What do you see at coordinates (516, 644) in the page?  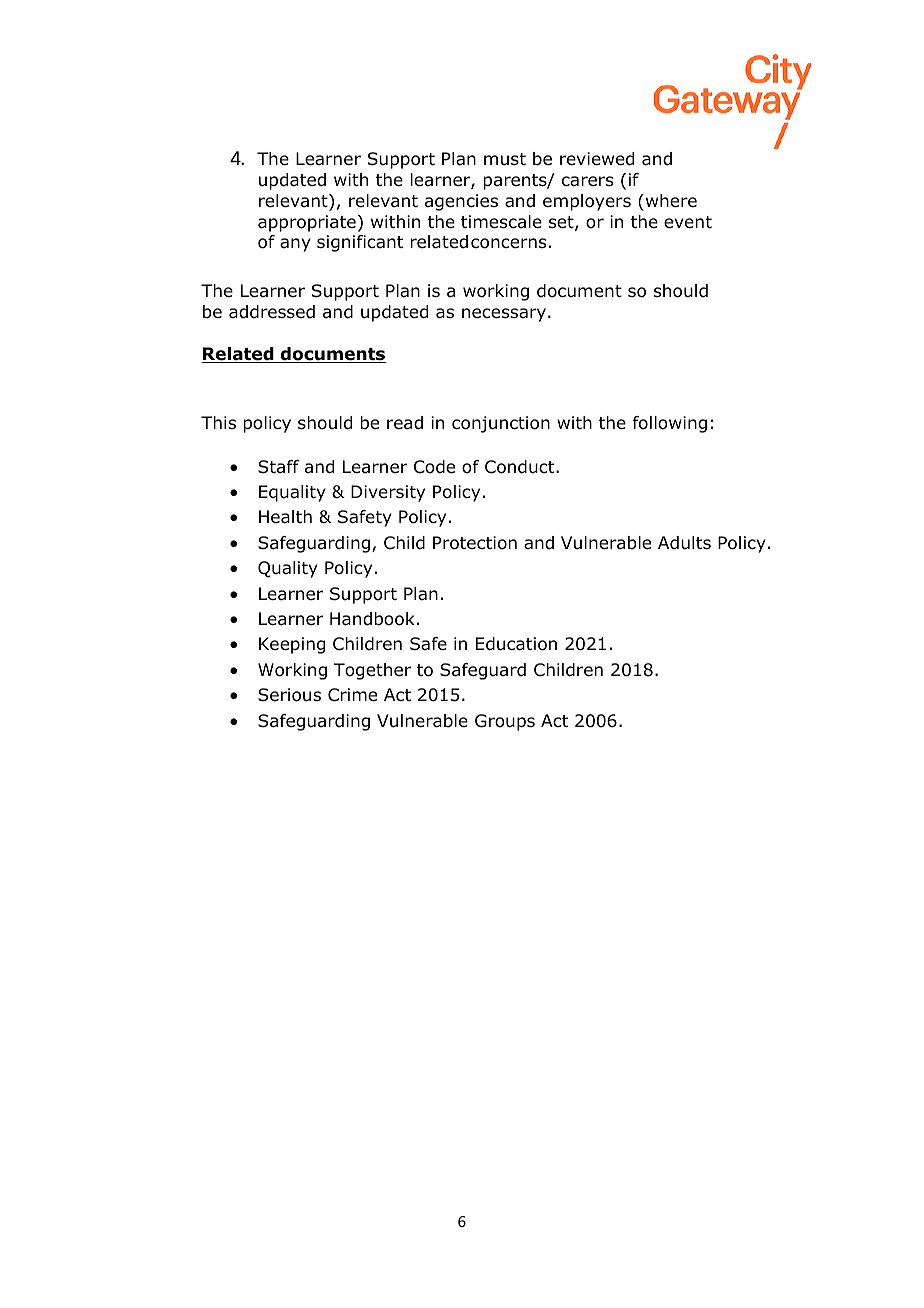 I see `Education` at bounding box center [516, 644].
